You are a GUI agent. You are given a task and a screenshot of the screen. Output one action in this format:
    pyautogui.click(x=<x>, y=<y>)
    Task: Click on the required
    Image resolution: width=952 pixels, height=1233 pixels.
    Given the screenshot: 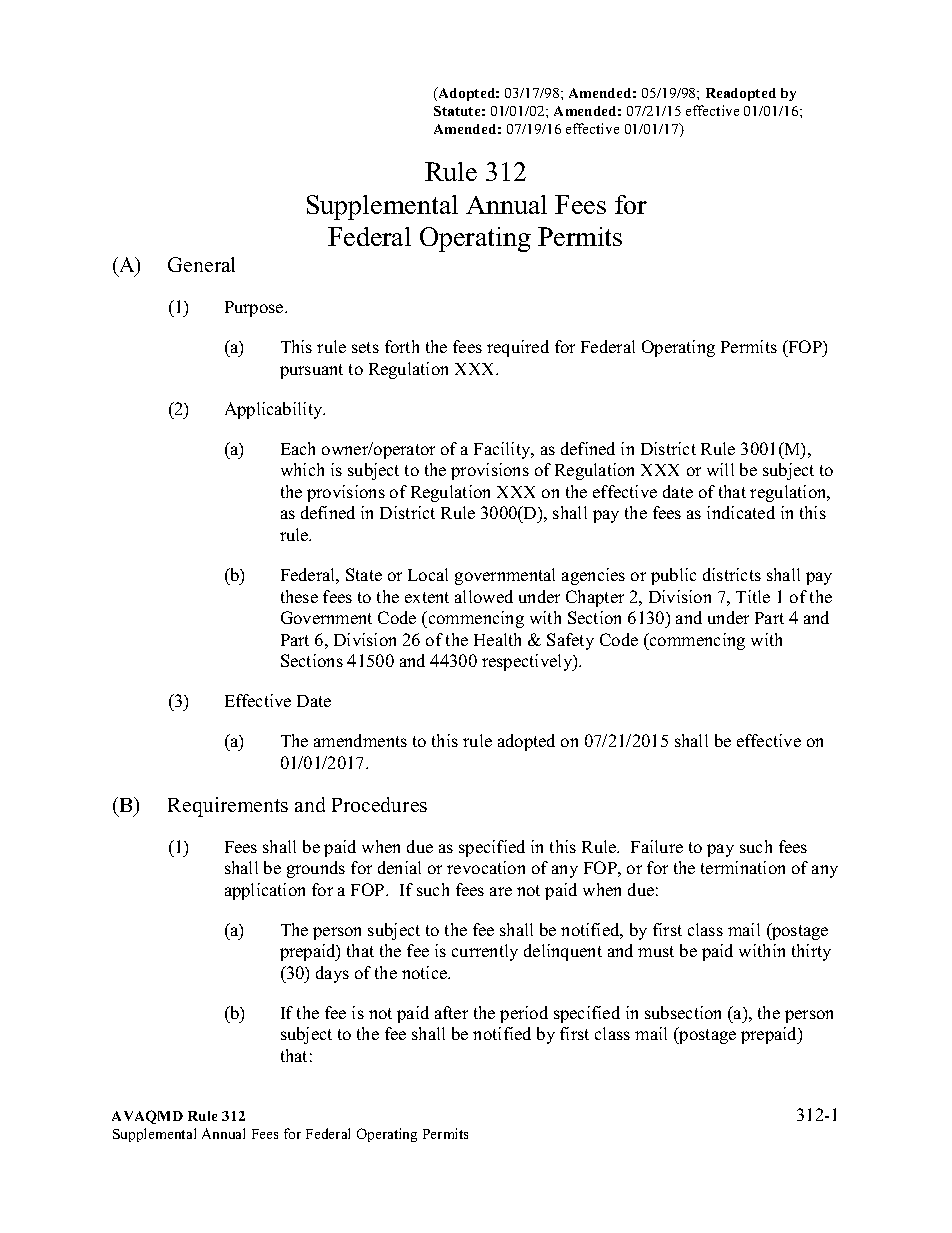 What is the action you would take?
    pyautogui.click(x=518, y=348)
